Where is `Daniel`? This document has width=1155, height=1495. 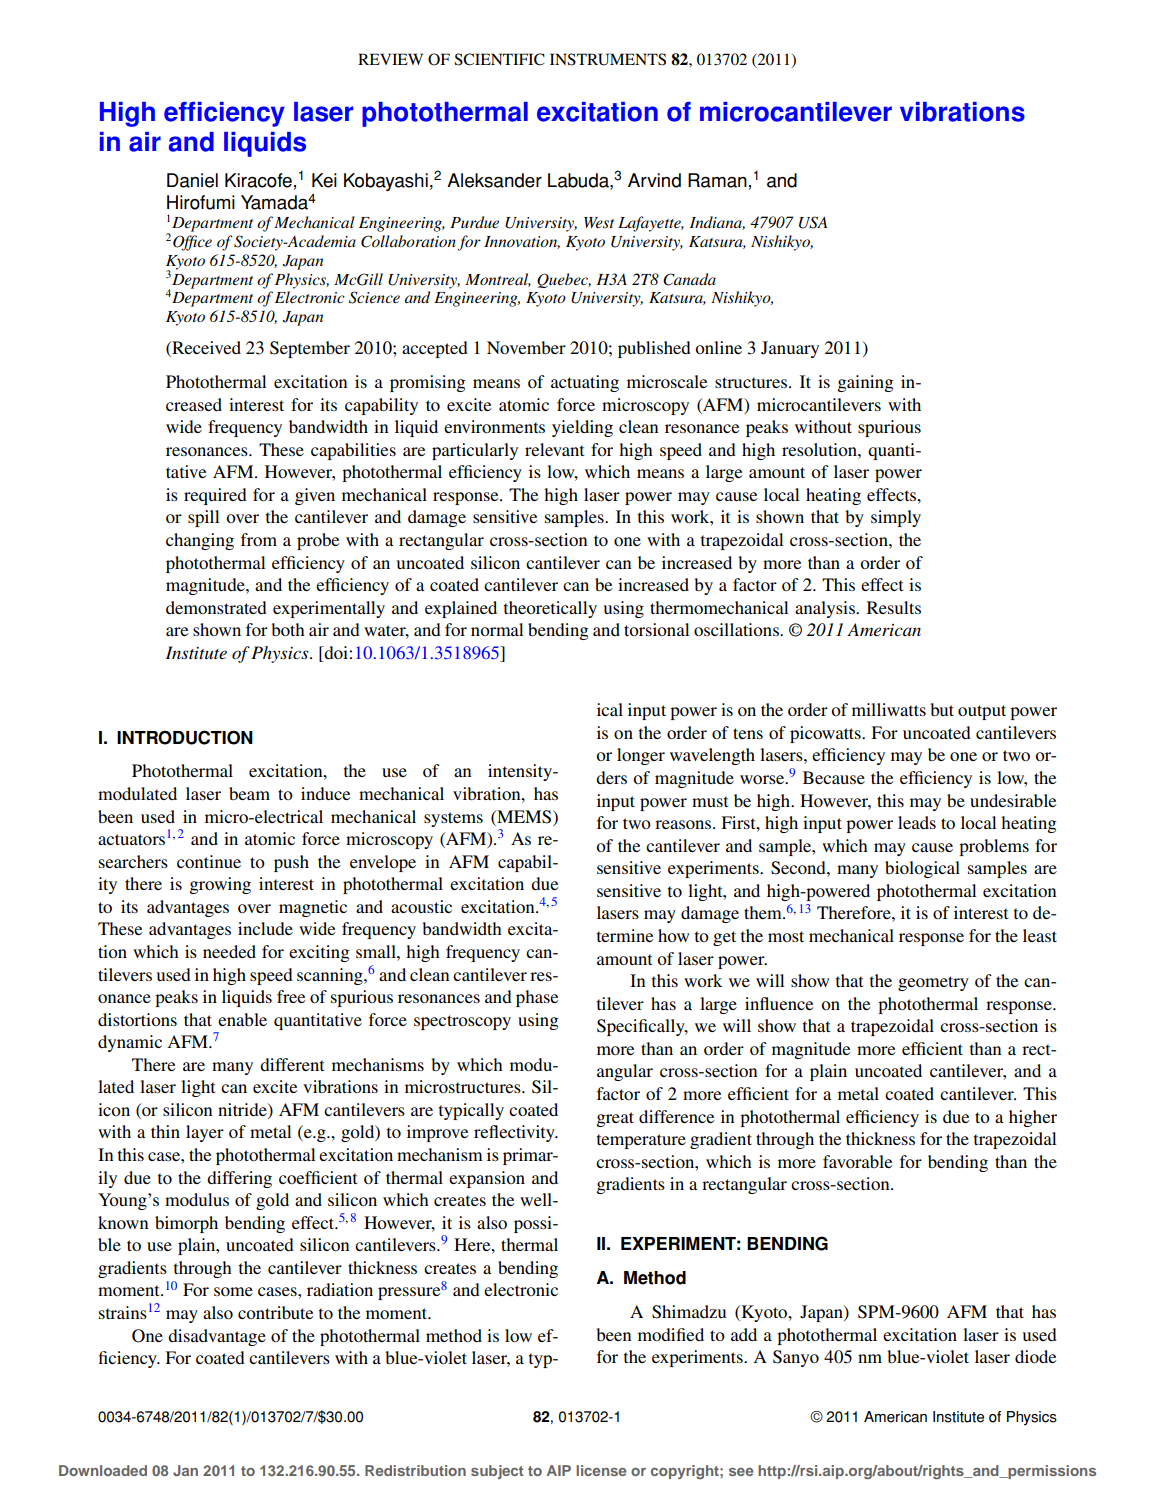
Daniel is located at coordinates (192, 180).
